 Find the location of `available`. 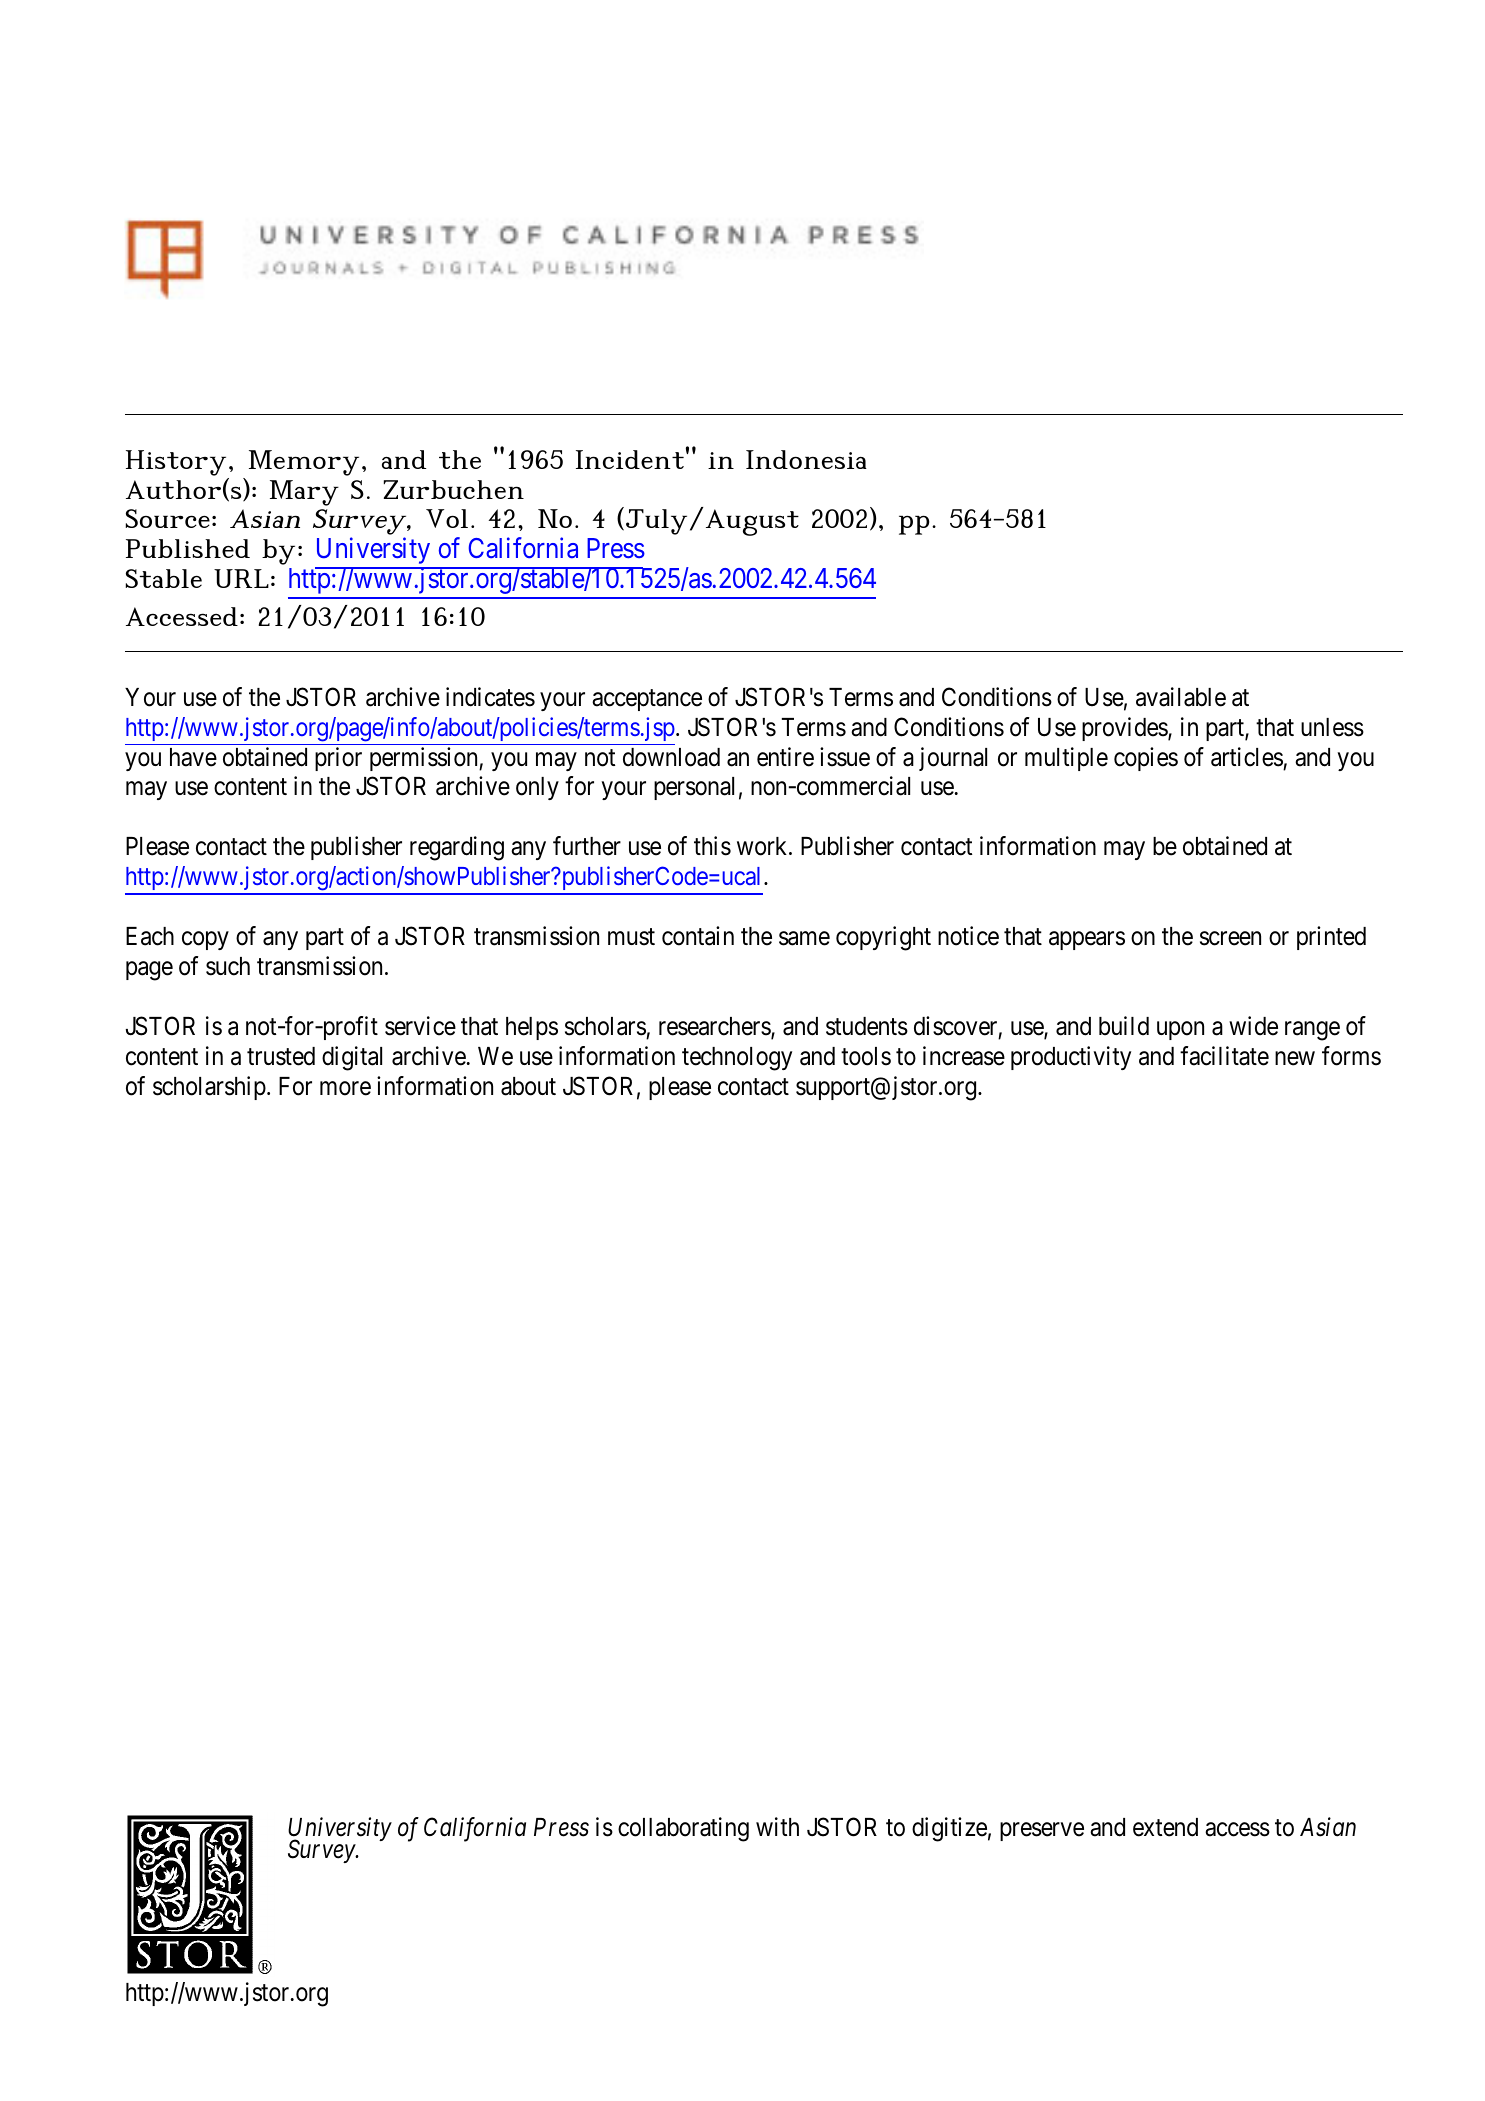

available is located at coordinates (1181, 697).
